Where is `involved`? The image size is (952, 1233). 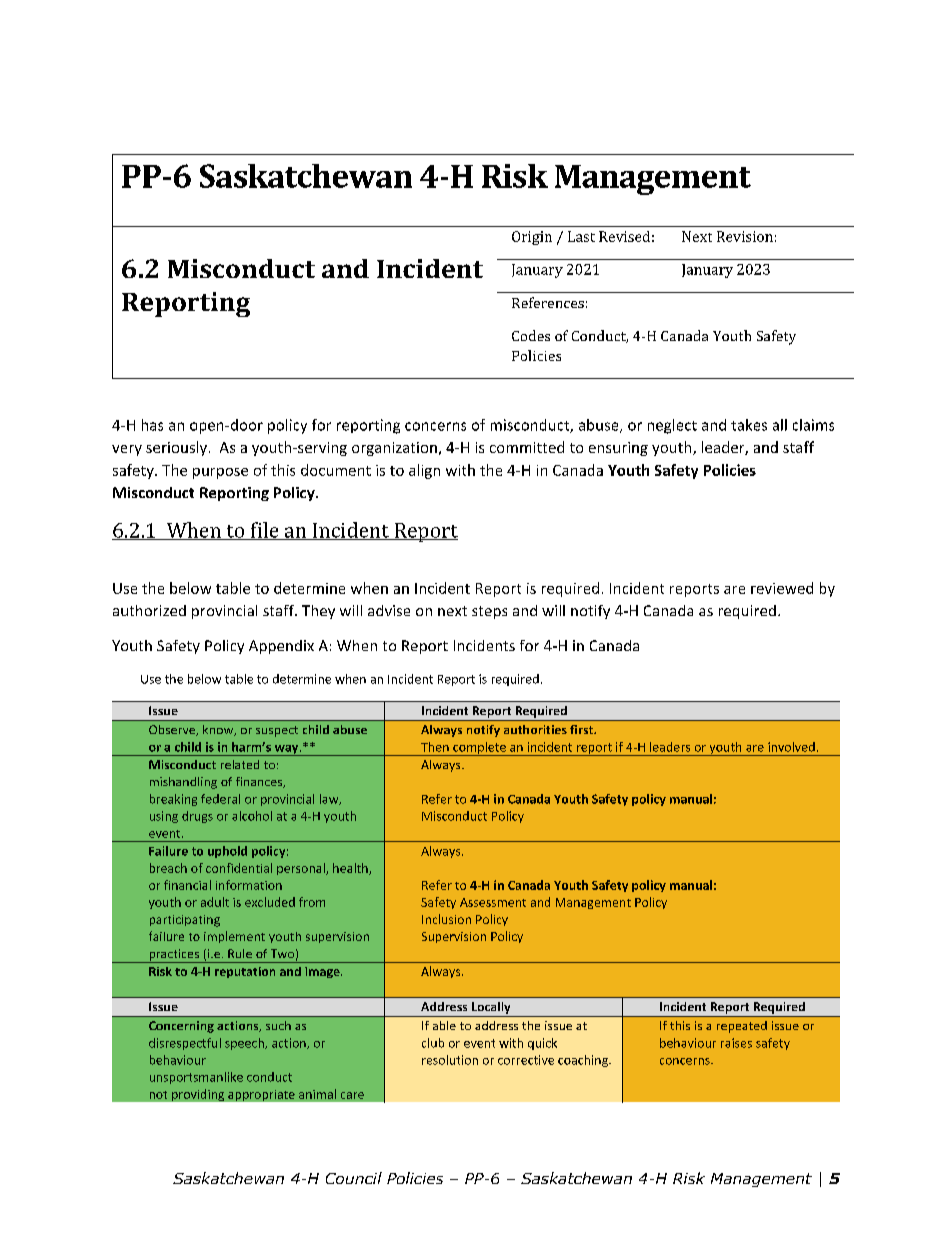 involved is located at coordinates (791, 747).
